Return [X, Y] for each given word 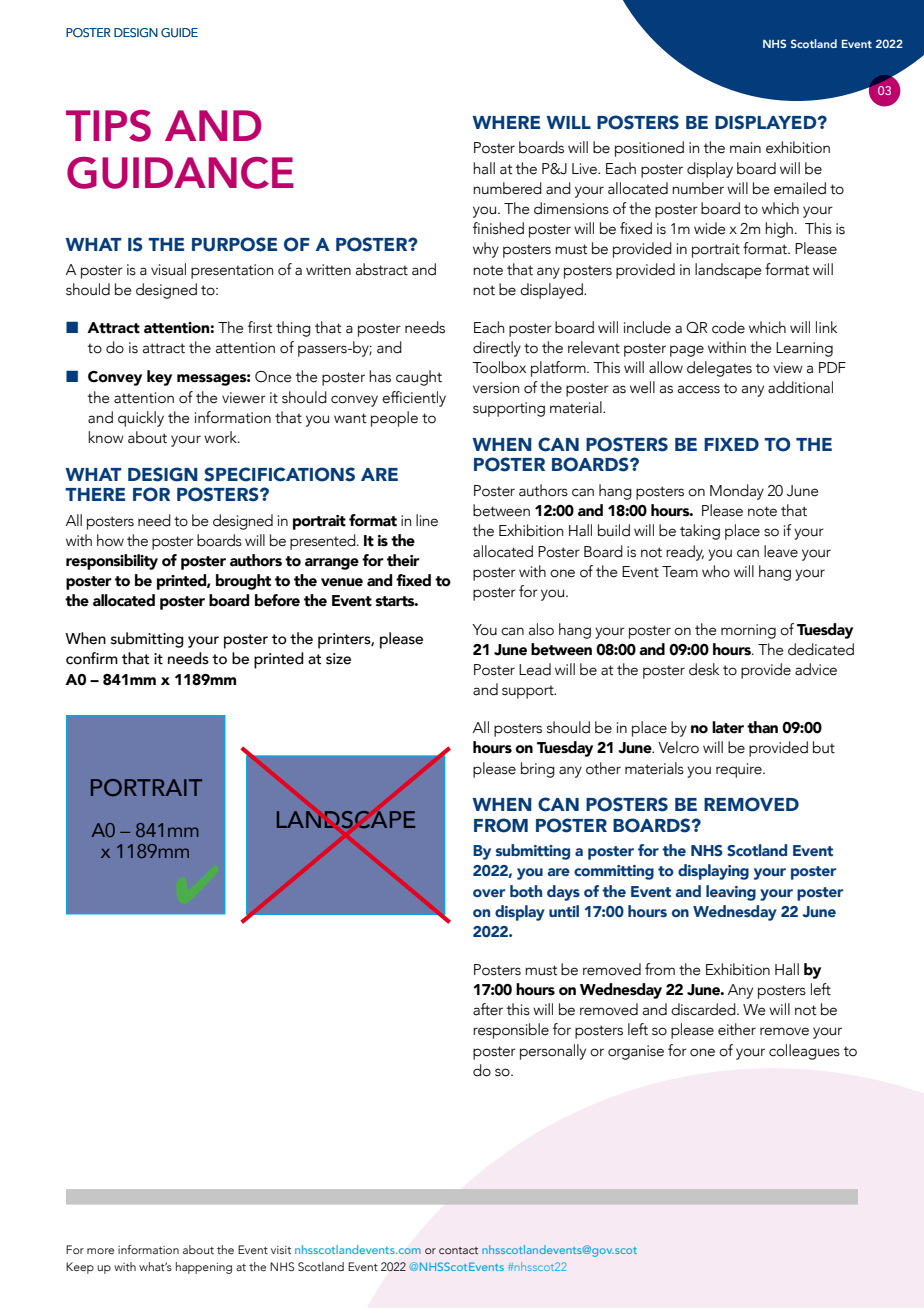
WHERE [506, 122]
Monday [737, 492]
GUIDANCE [180, 173]
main [745, 148]
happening [204, 1268]
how [110, 540]
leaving [731, 893]
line [427, 520]
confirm [92, 658]
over [489, 893]
